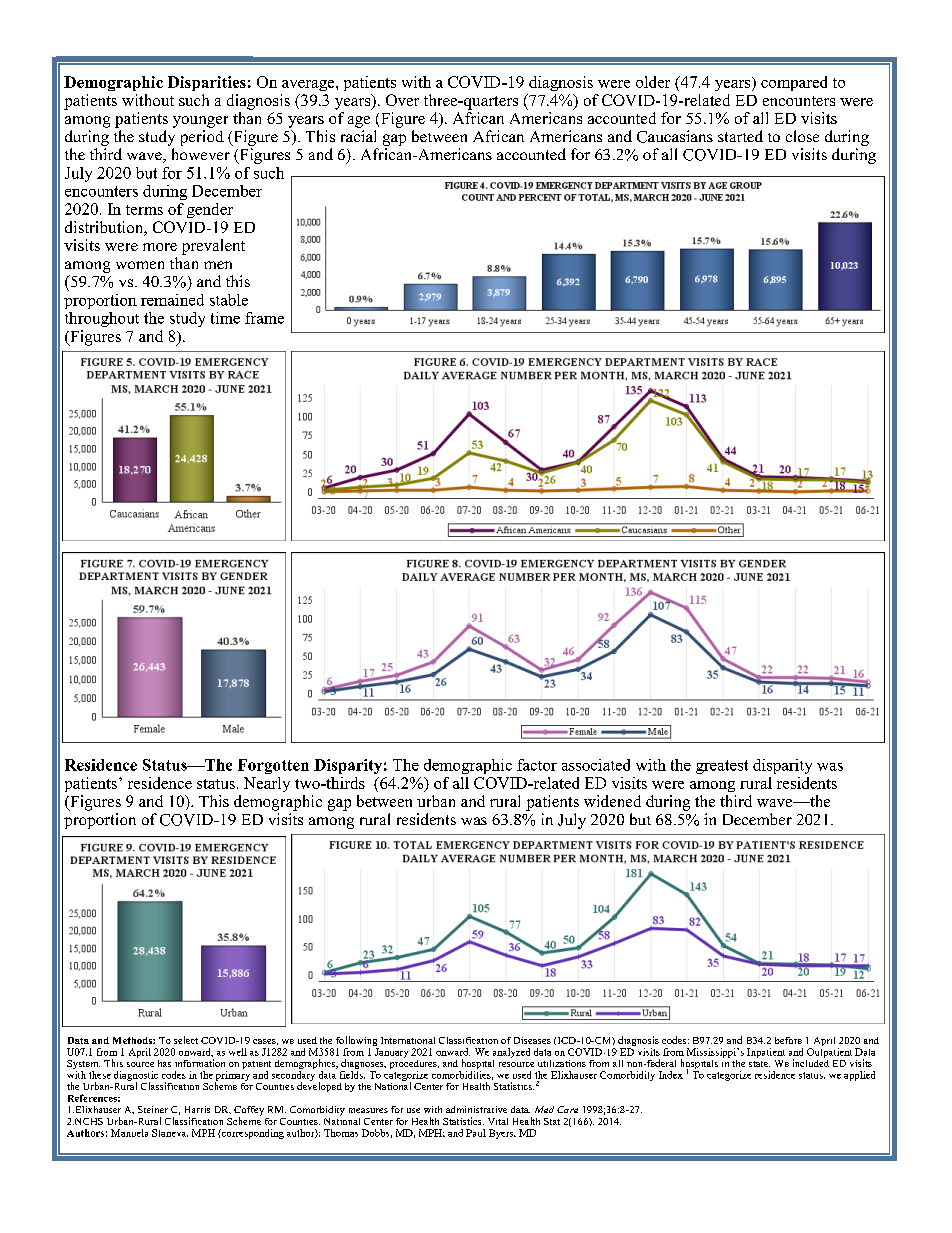 The height and width of the screenshot is (1233, 952). What do you see at coordinates (802, 136) in the screenshot?
I see `close` at bounding box center [802, 136].
